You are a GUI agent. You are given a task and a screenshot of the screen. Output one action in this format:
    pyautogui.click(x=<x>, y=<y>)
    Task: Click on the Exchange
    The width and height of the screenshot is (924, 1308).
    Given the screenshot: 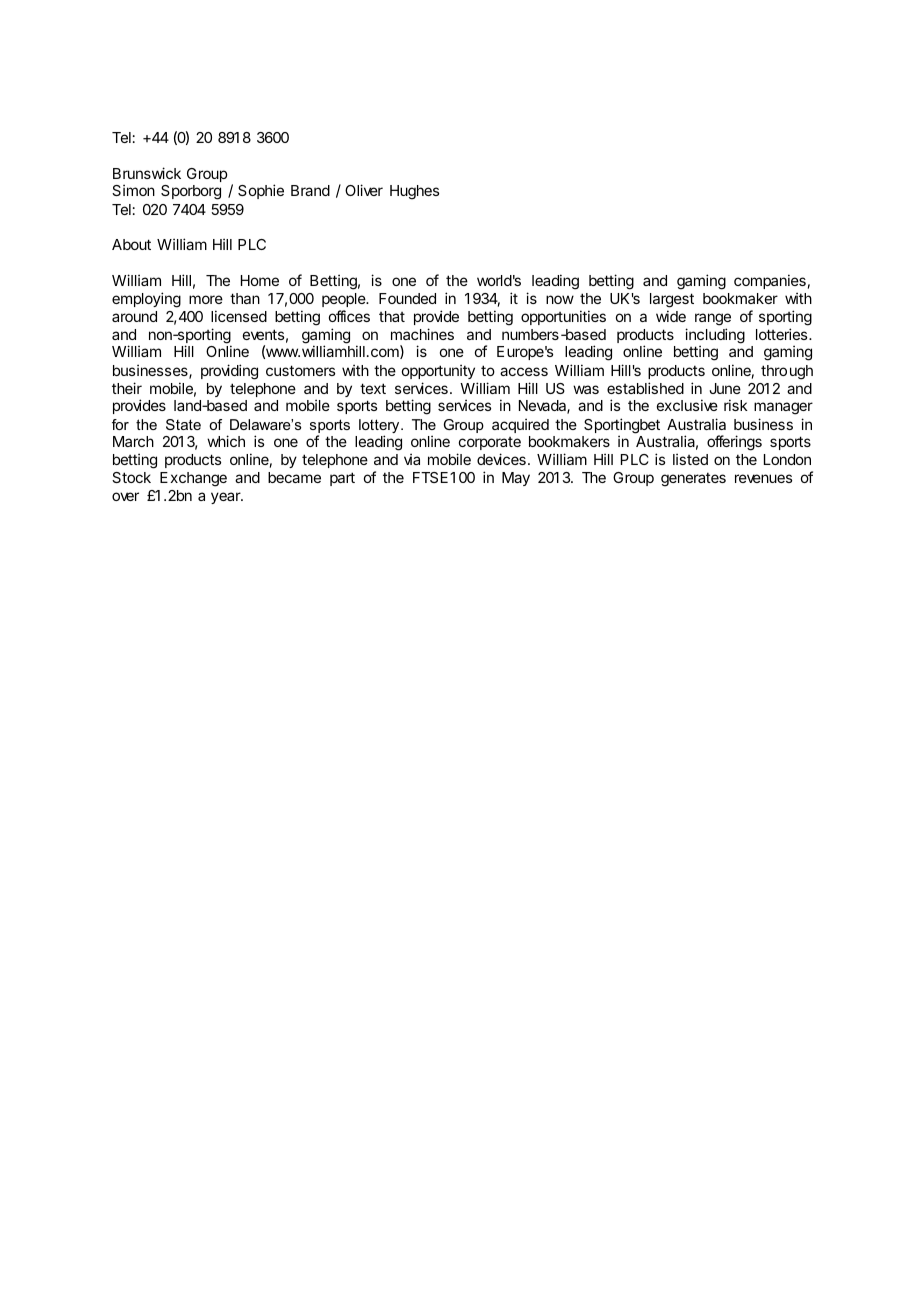 What is the action you would take?
    pyautogui.click(x=193, y=479)
